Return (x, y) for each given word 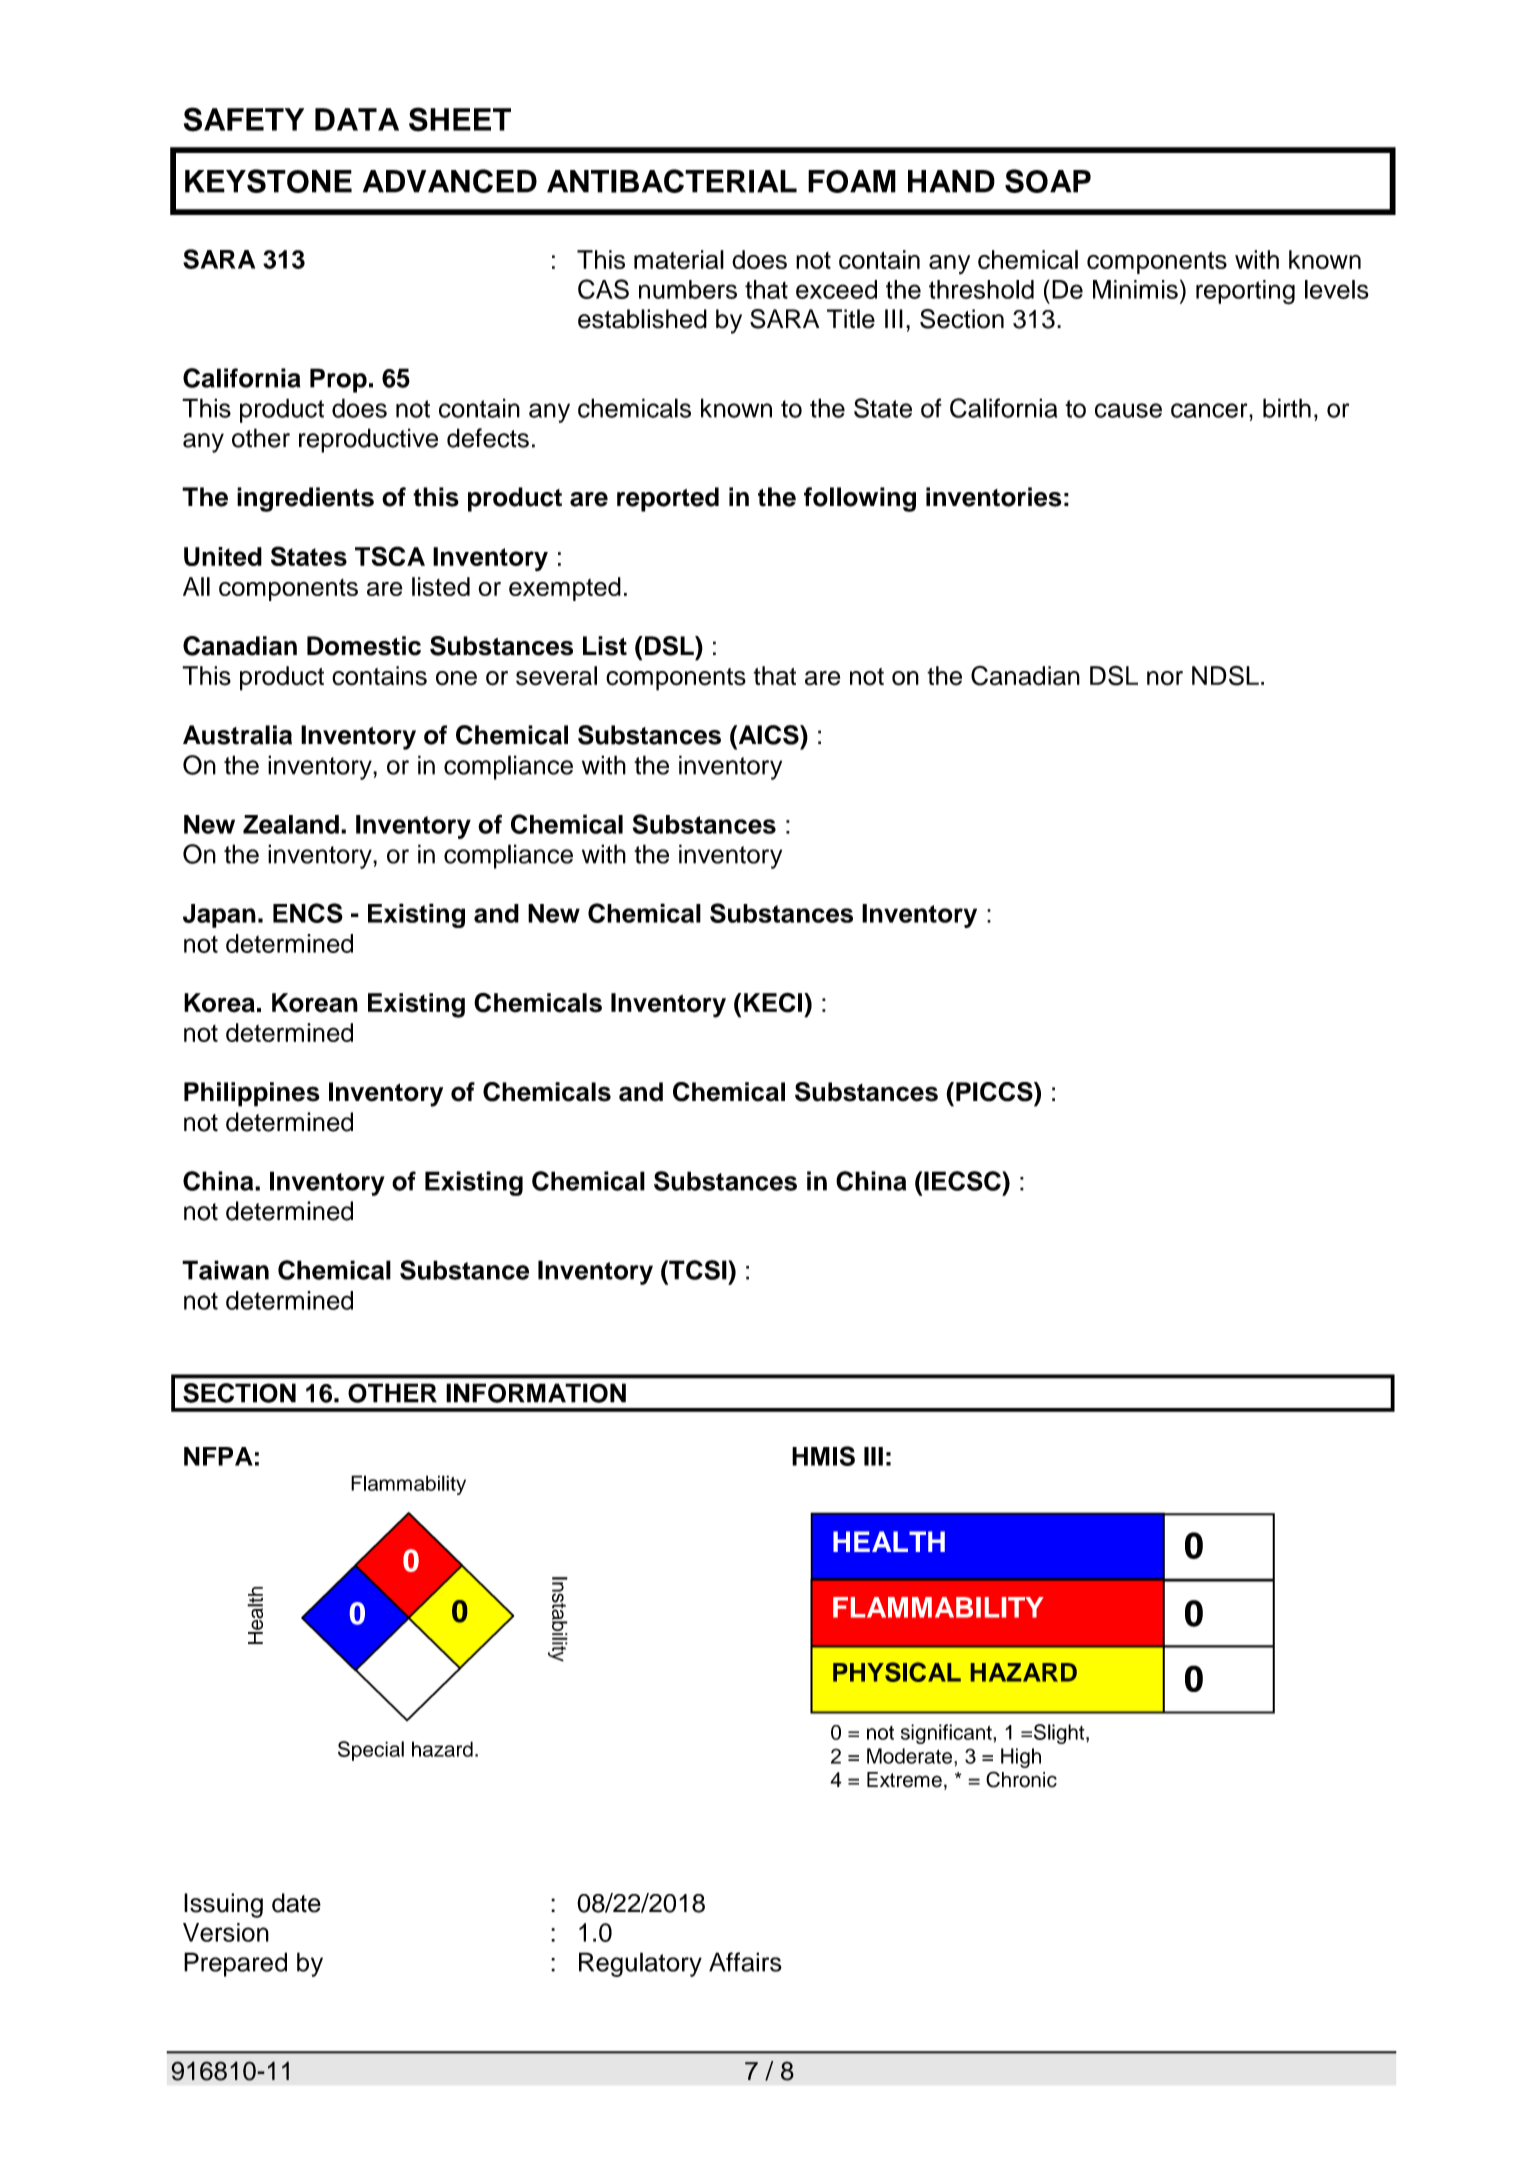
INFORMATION (536, 1393)
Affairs (745, 1962)
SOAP (1048, 181)
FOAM (852, 181)
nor (1165, 678)
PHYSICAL (897, 1672)
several (556, 676)
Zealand (291, 824)
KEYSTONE (268, 181)
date (296, 1903)
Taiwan (225, 1270)
